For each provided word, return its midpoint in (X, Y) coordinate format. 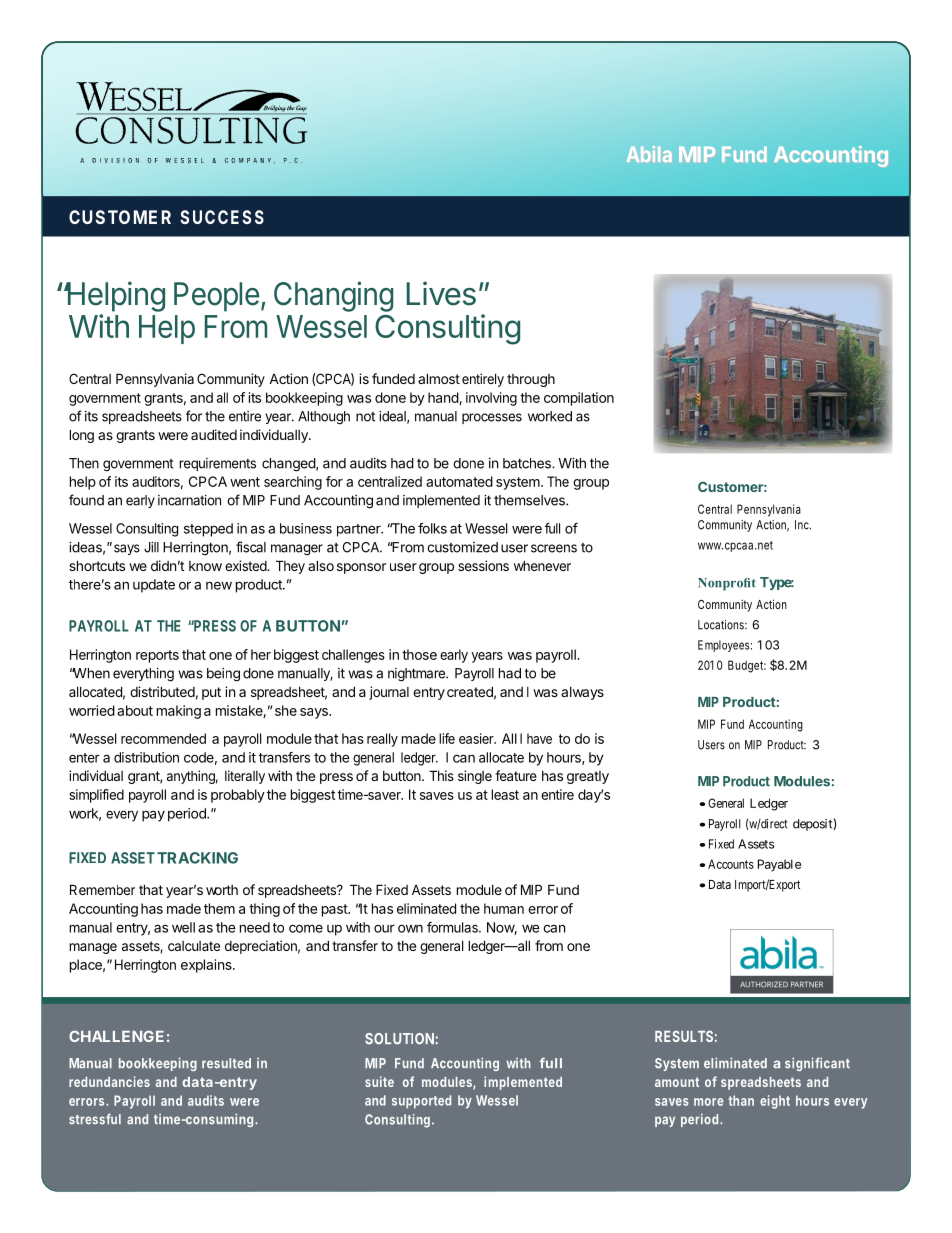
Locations (722, 625)
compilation (579, 399)
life (447, 738)
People (216, 297)
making (179, 712)
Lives (441, 293)
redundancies (109, 1081)
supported (421, 1102)
